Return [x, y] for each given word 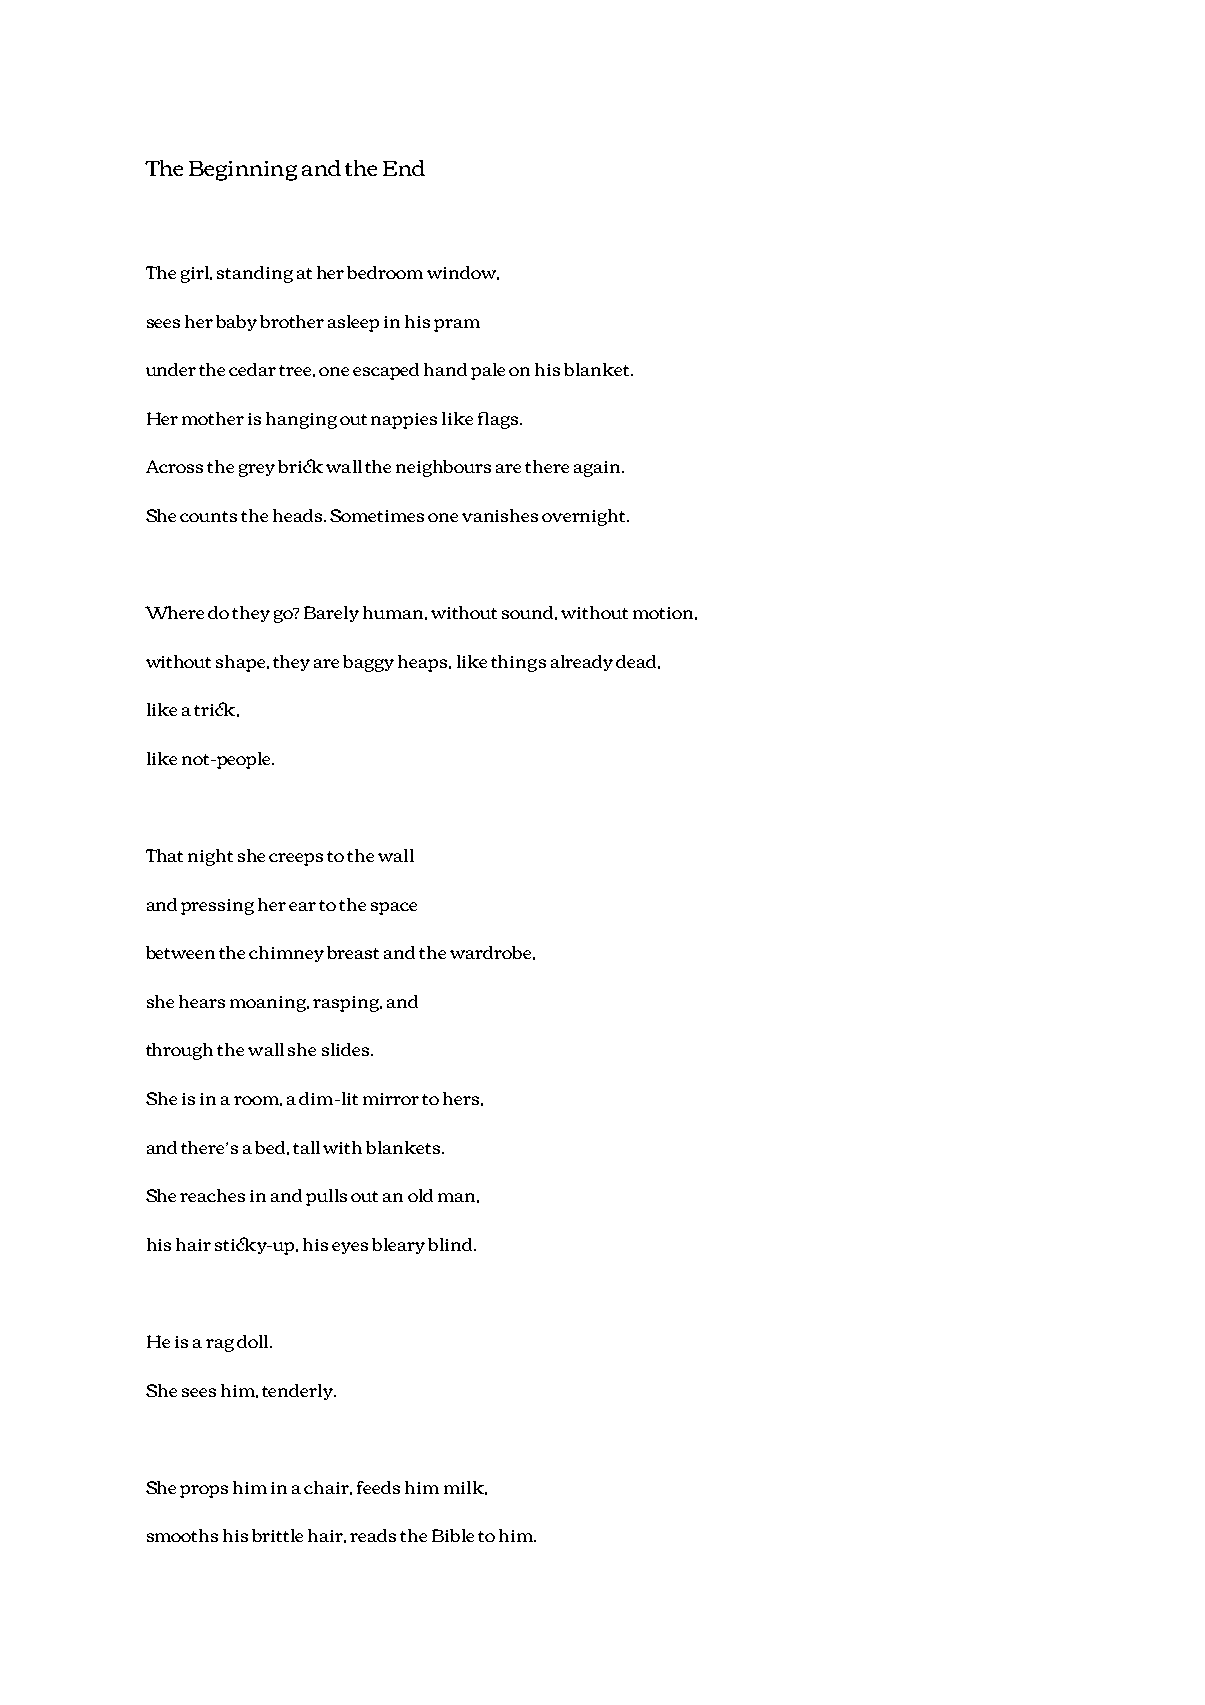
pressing [217, 907]
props [204, 1491]
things [518, 663]
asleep [353, 323]
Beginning [243, 171]
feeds [378, 1487]
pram [457, 325]
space [394, 908]
